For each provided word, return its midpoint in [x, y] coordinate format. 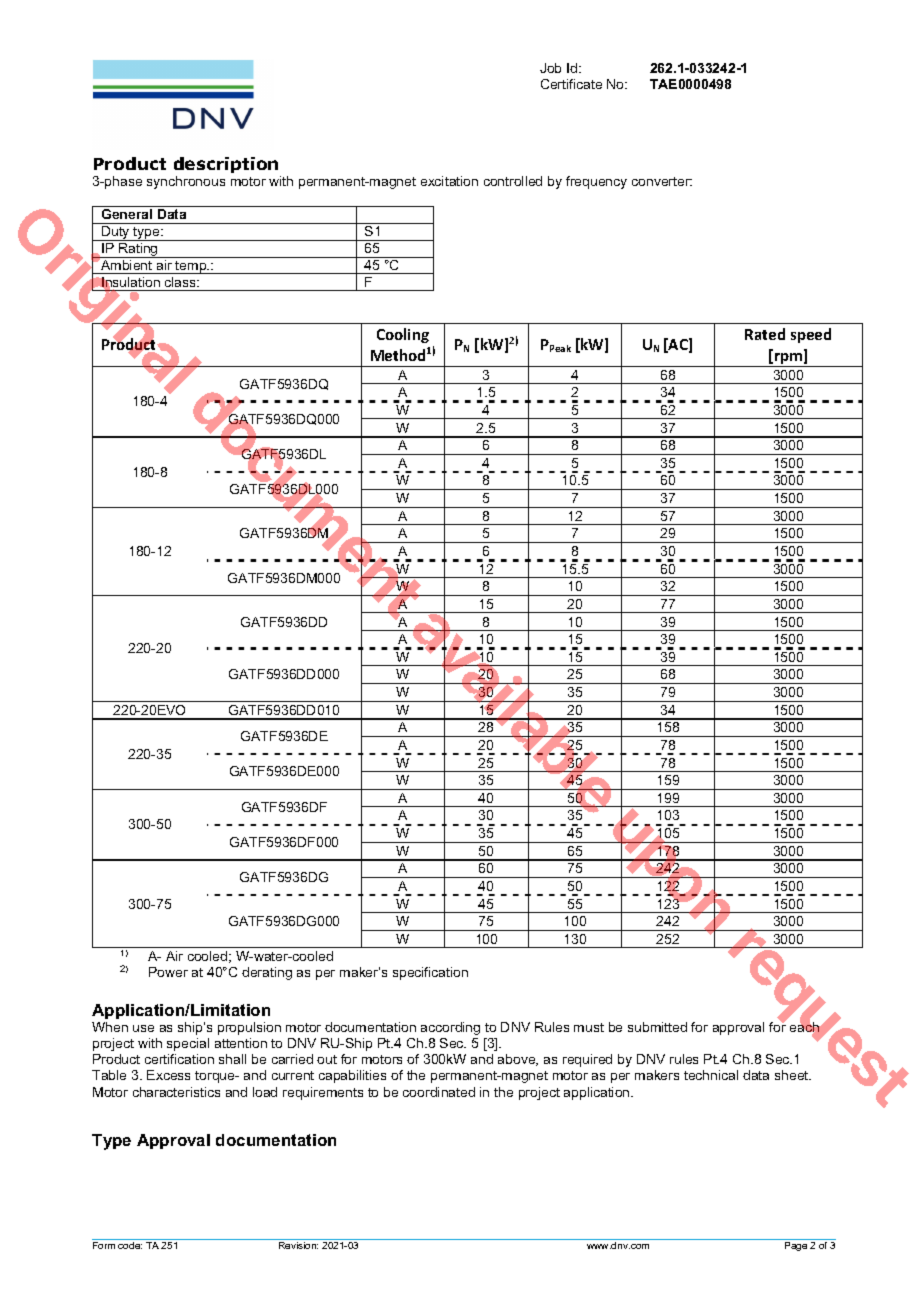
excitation [449, 181]
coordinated [439, 1092]
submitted [657, 1027]
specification [430, 973]
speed [811, 335]
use [143, 1028]
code [130, 1245]
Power [168, 972]
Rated [765, 334]
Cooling [403, 335]
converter [662, 181]
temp [191, 267]
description [226, 165]
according [450, 1028]
